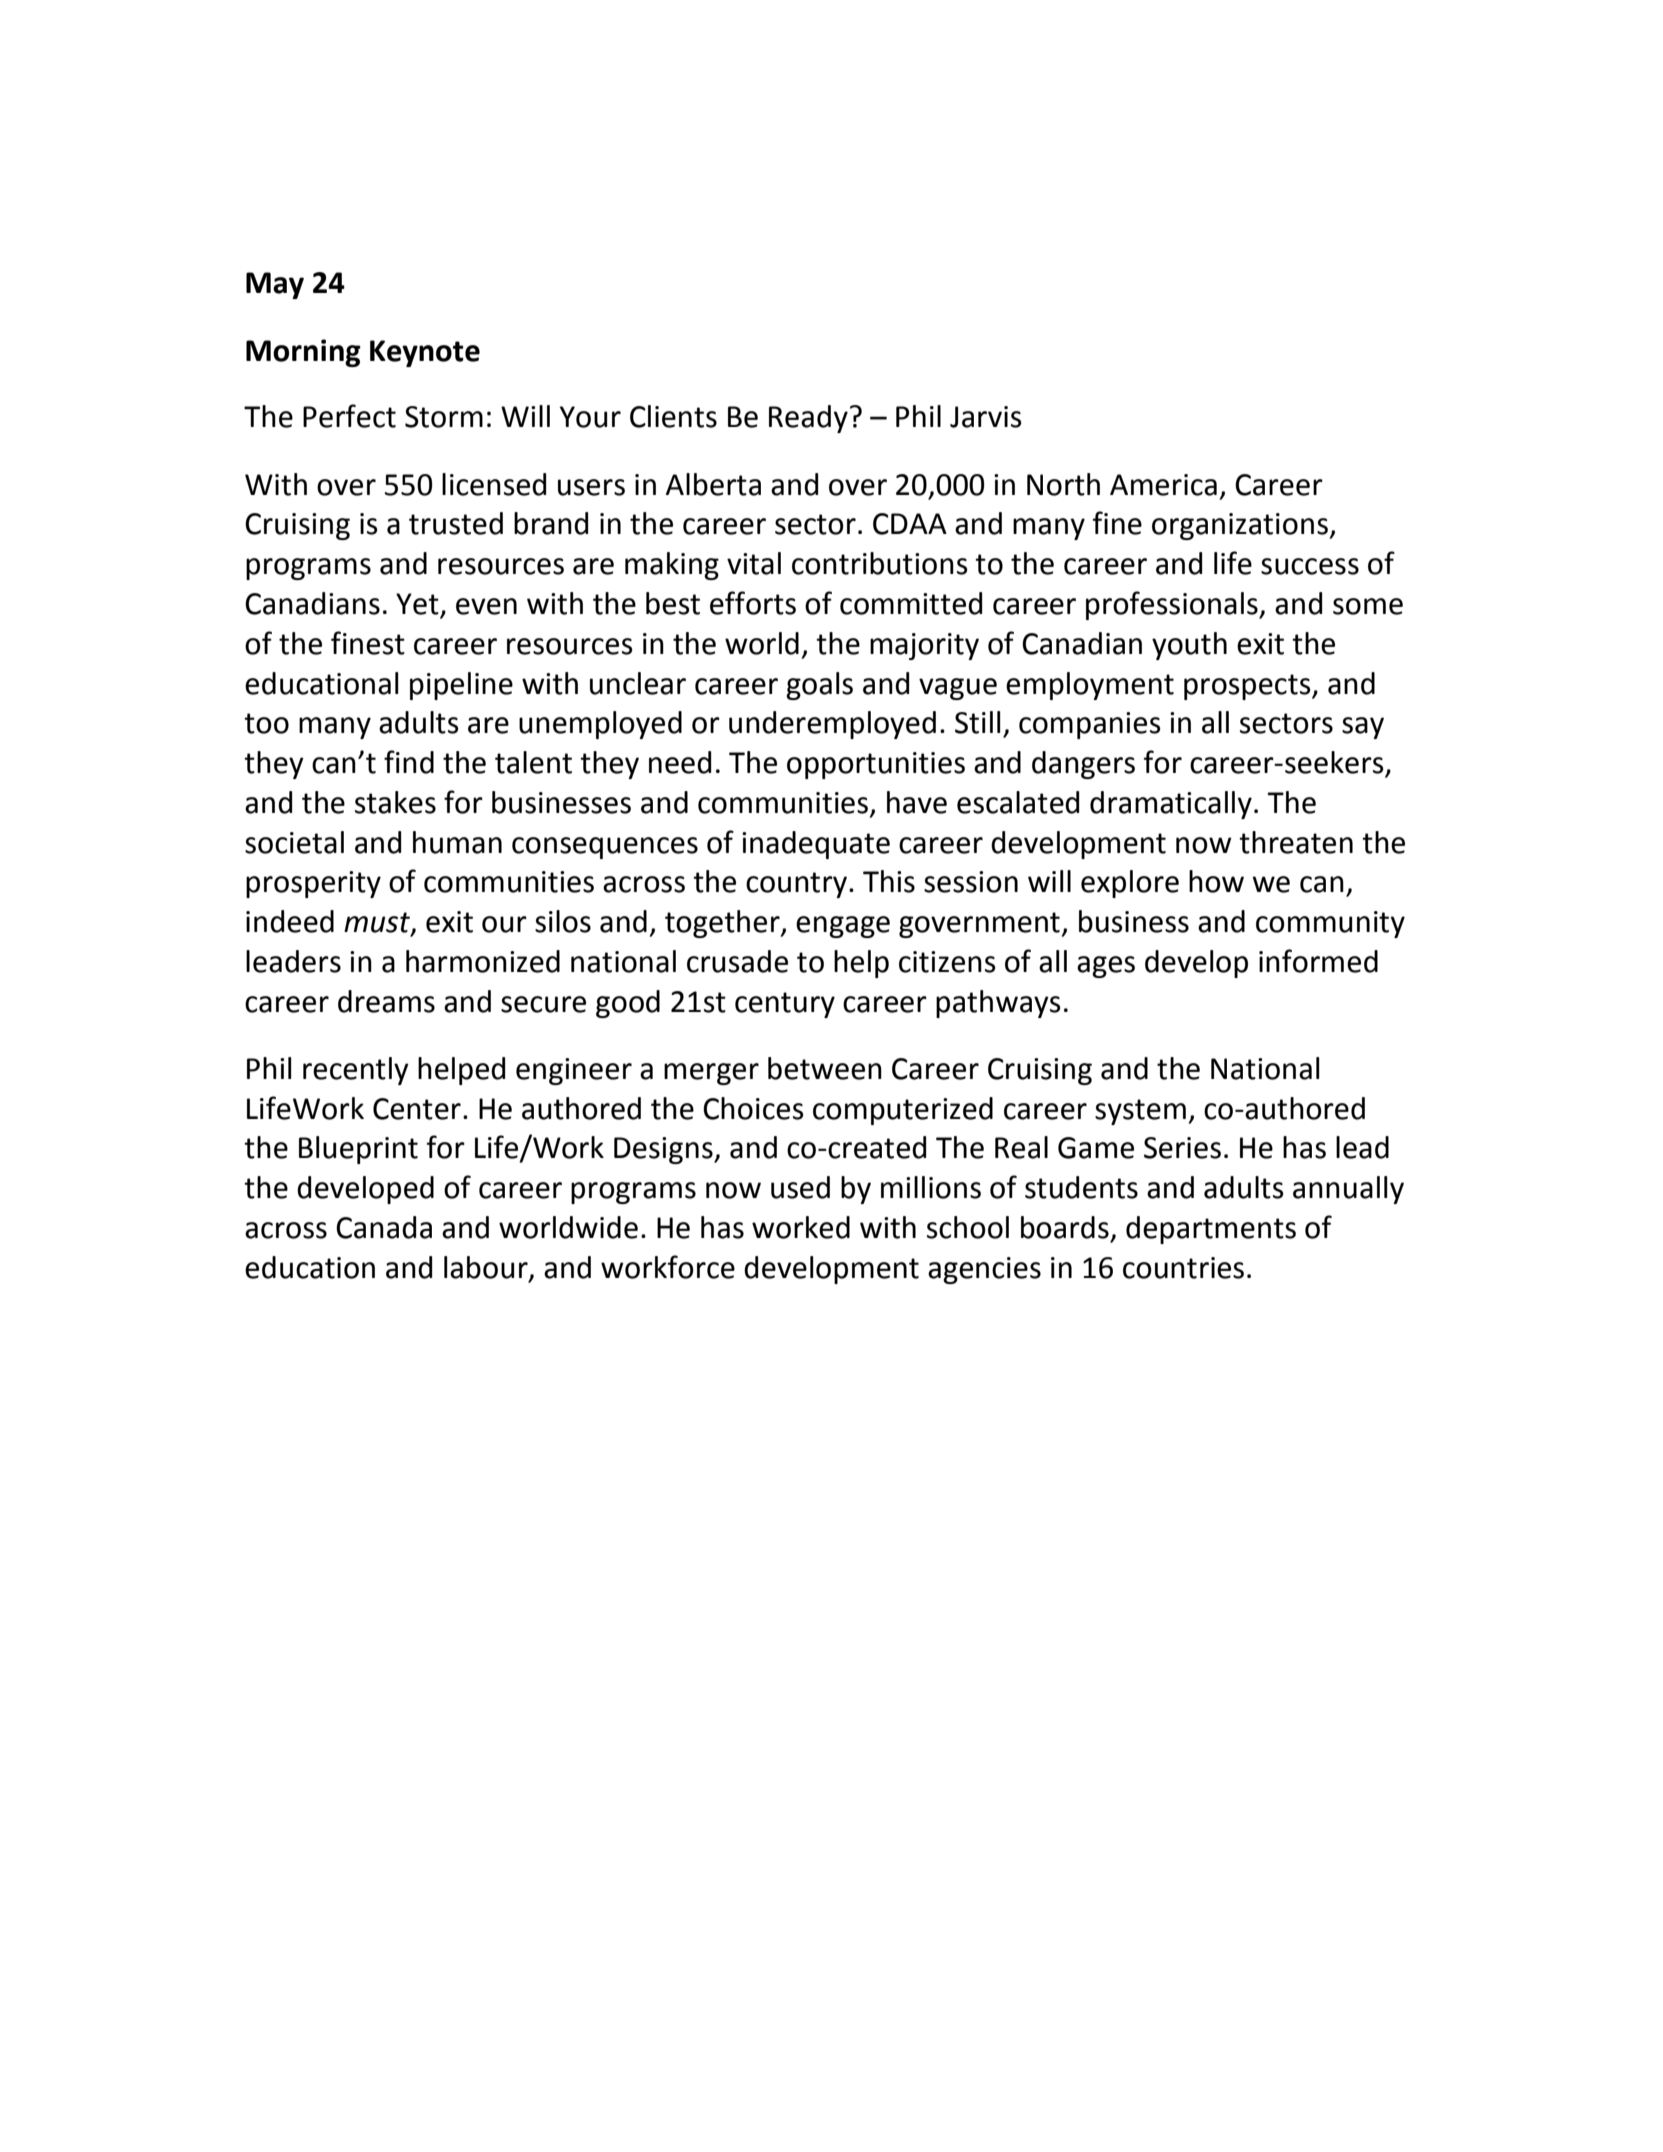  I want to click on find, so click(409, 762).
